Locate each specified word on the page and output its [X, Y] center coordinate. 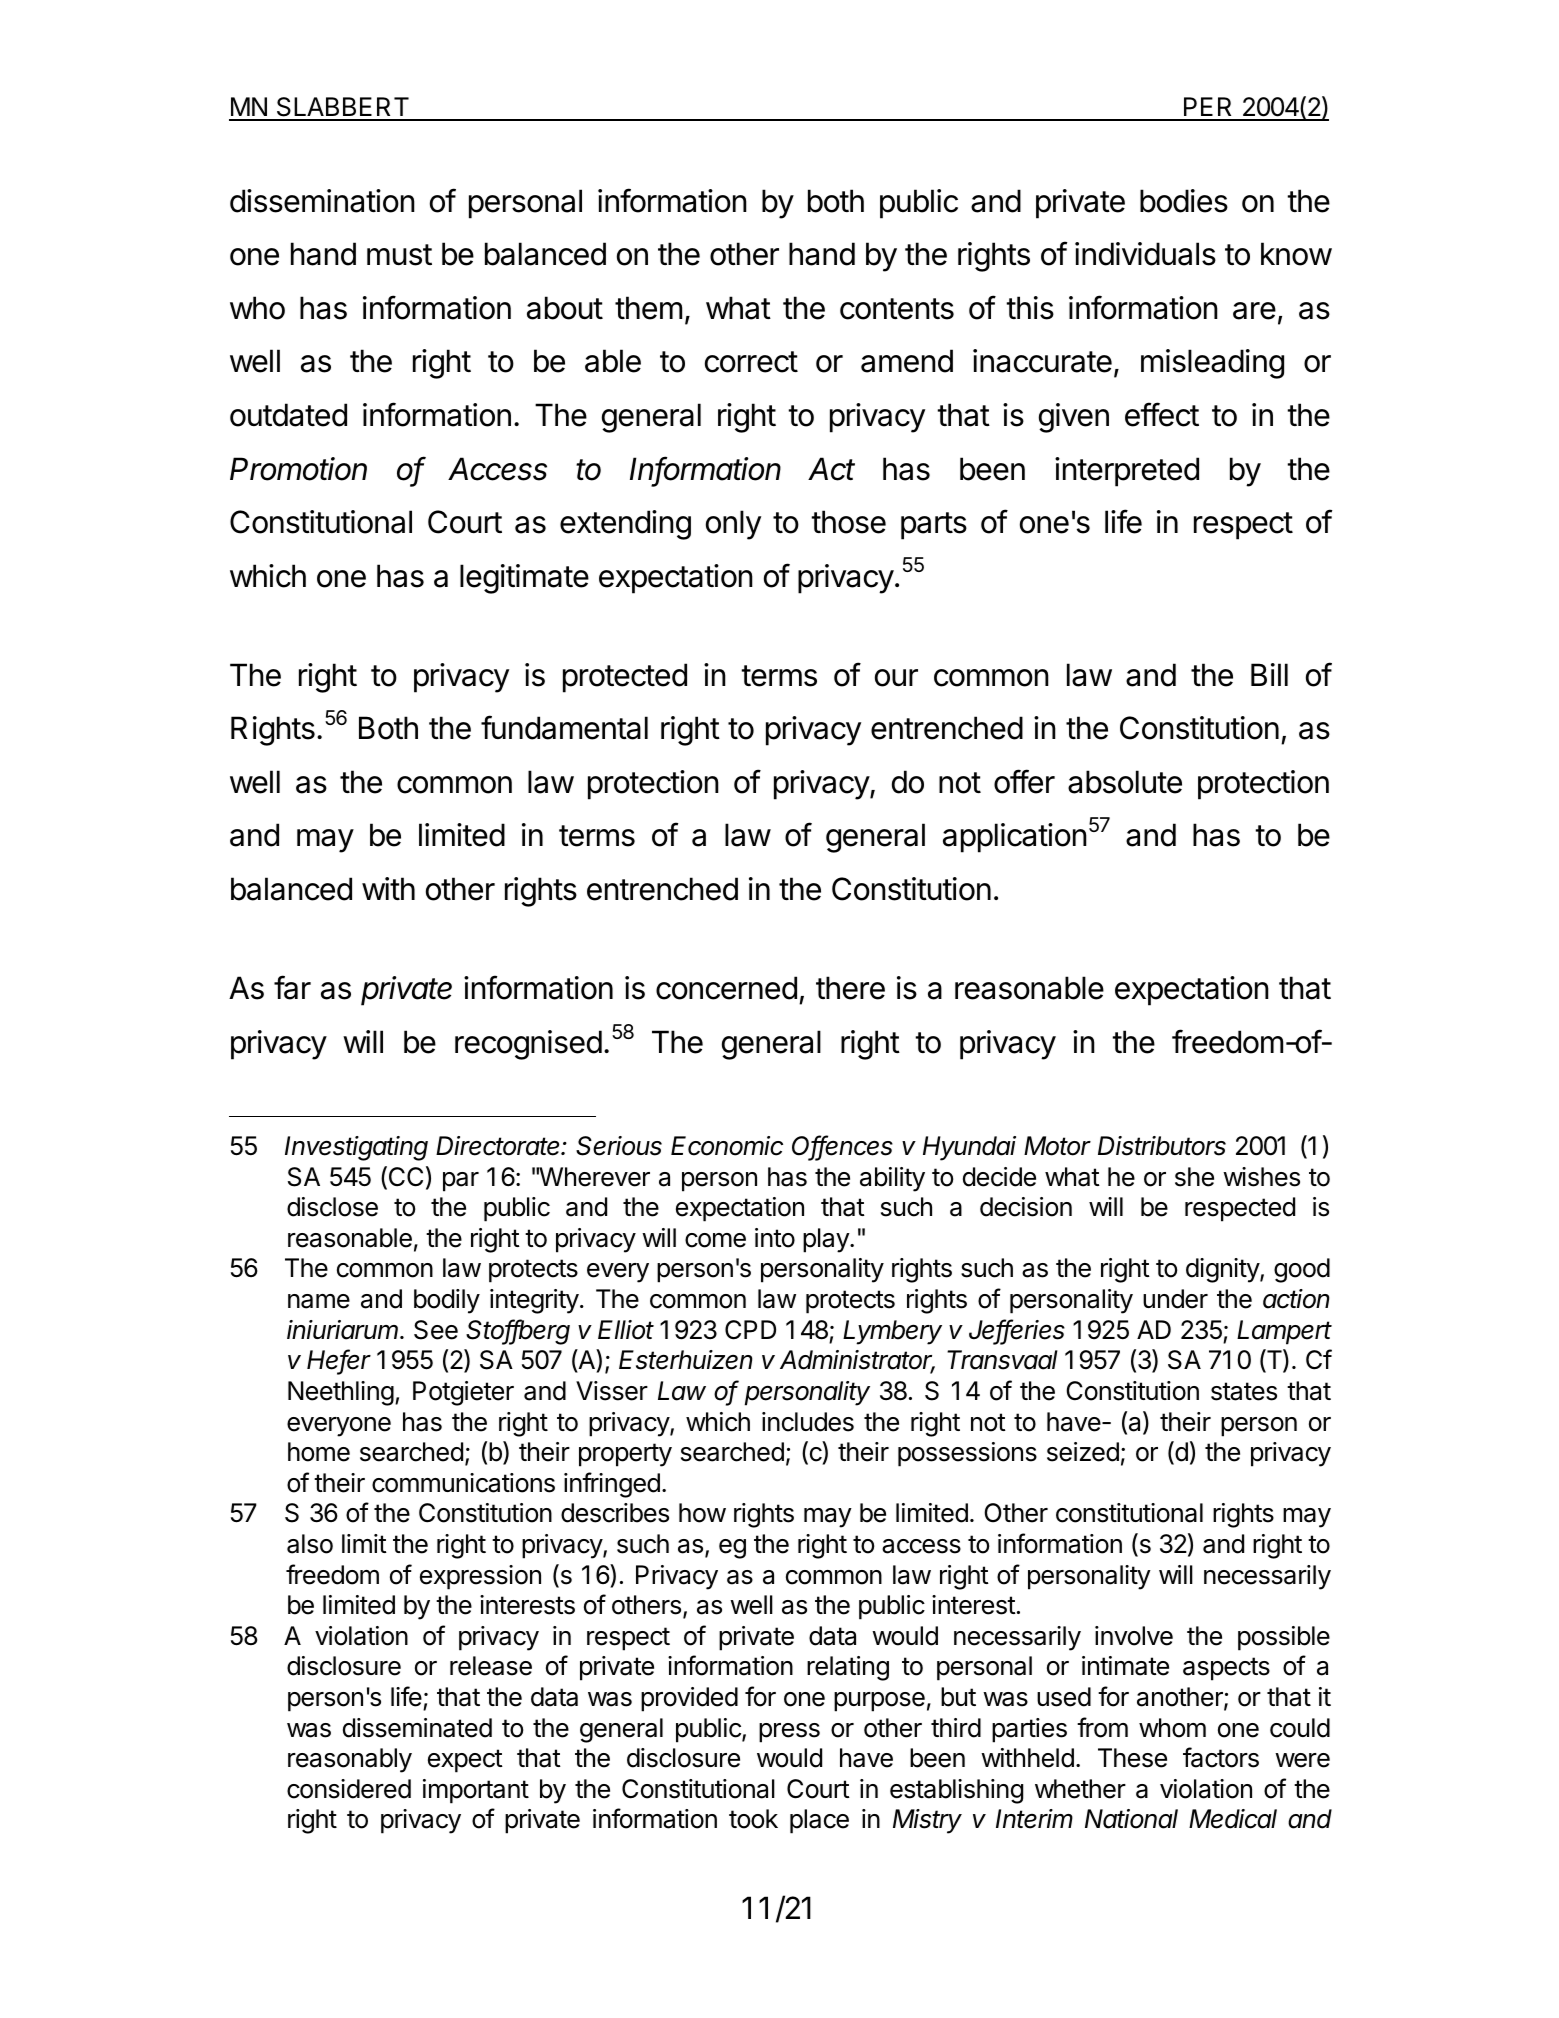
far [292, 987]
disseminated [417, 1728]
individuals [1145, 254]
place [819, 1821]
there [850, 988]
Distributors [1162, 1146]
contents [897, 309]
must [399, 255]
